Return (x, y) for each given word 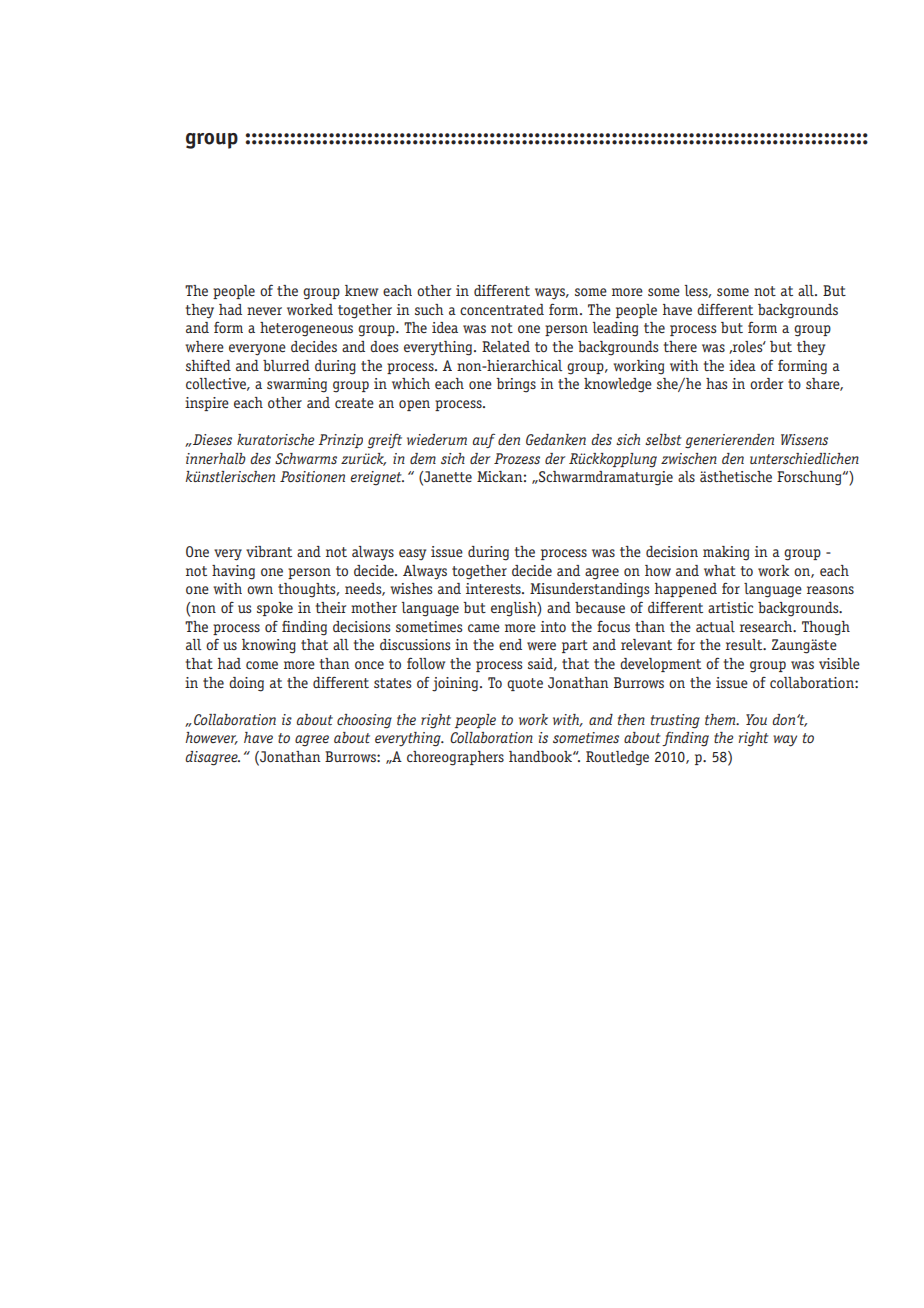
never (264, 311)
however (211, 738)
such (429, 309)
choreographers (455, 758)
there (680, 346)
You (756, 719)
